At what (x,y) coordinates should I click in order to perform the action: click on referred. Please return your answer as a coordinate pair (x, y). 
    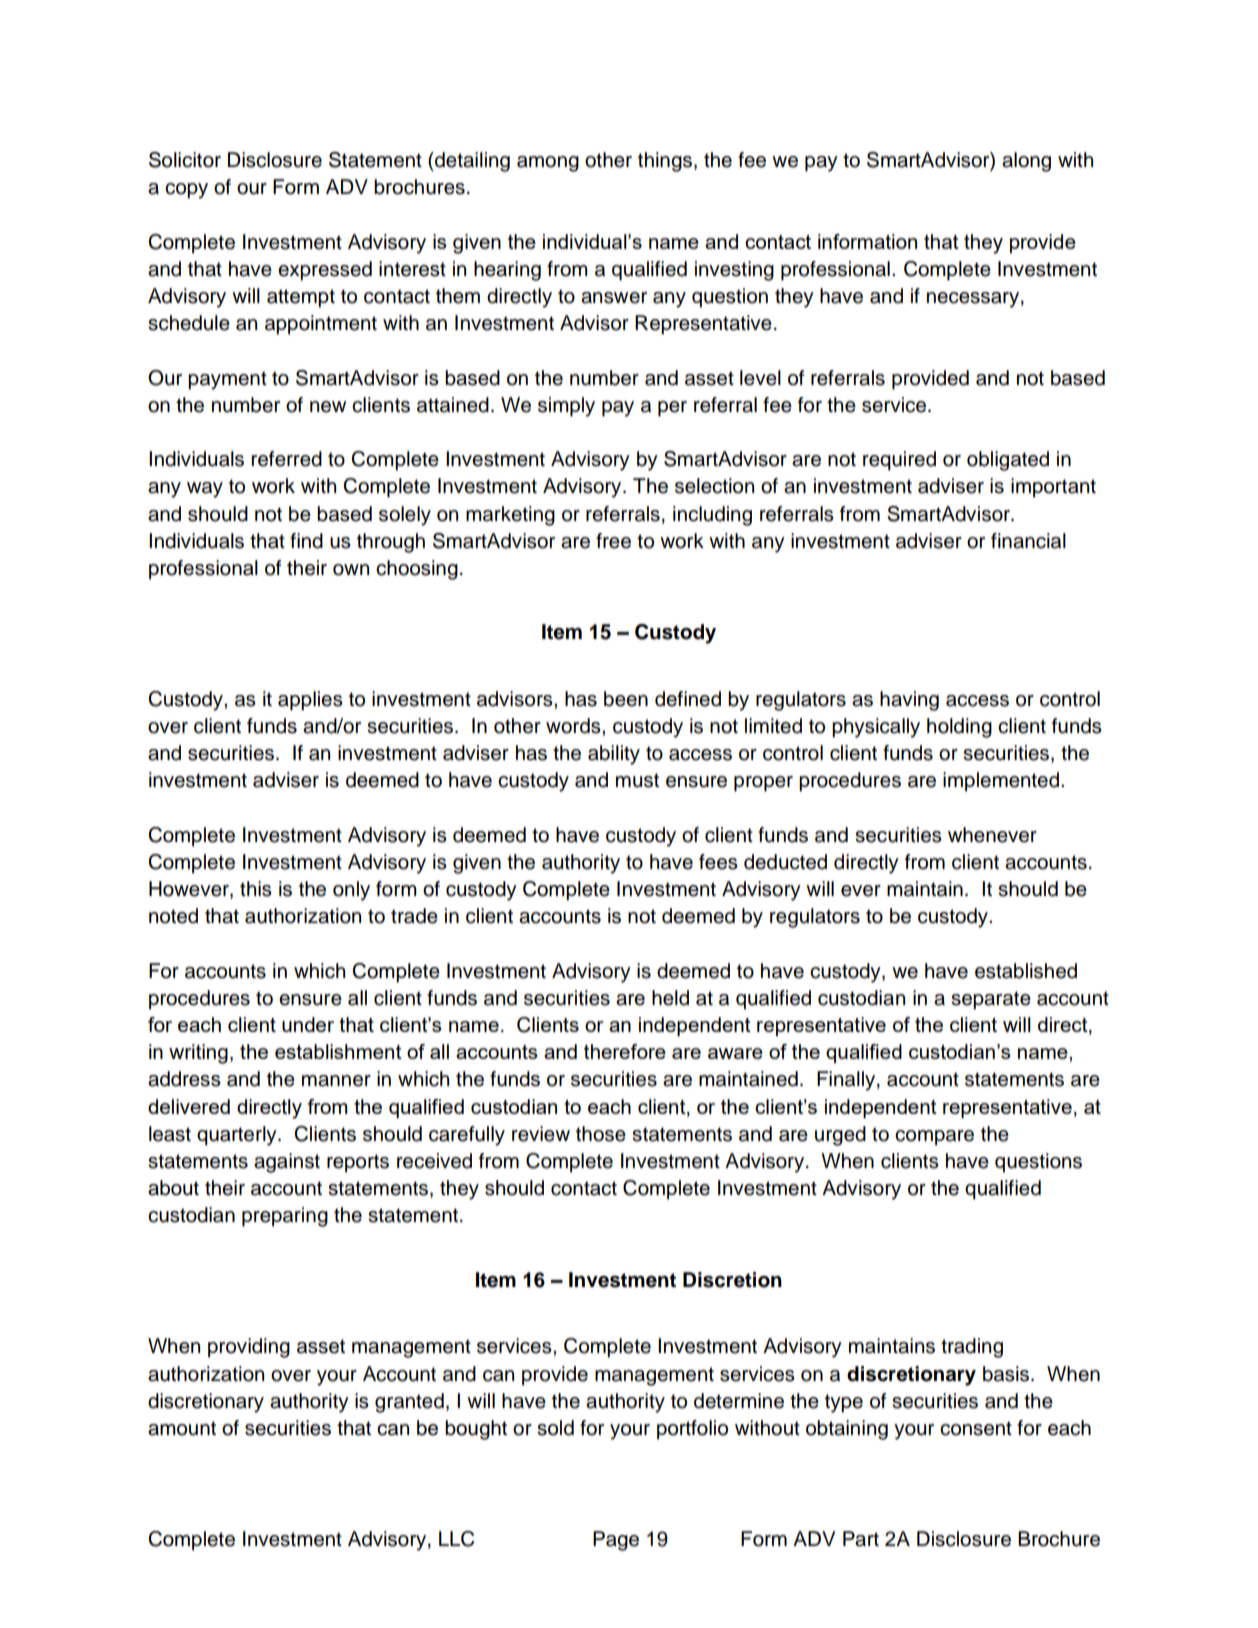
    Looking at the image, I should click on (286, 459).
